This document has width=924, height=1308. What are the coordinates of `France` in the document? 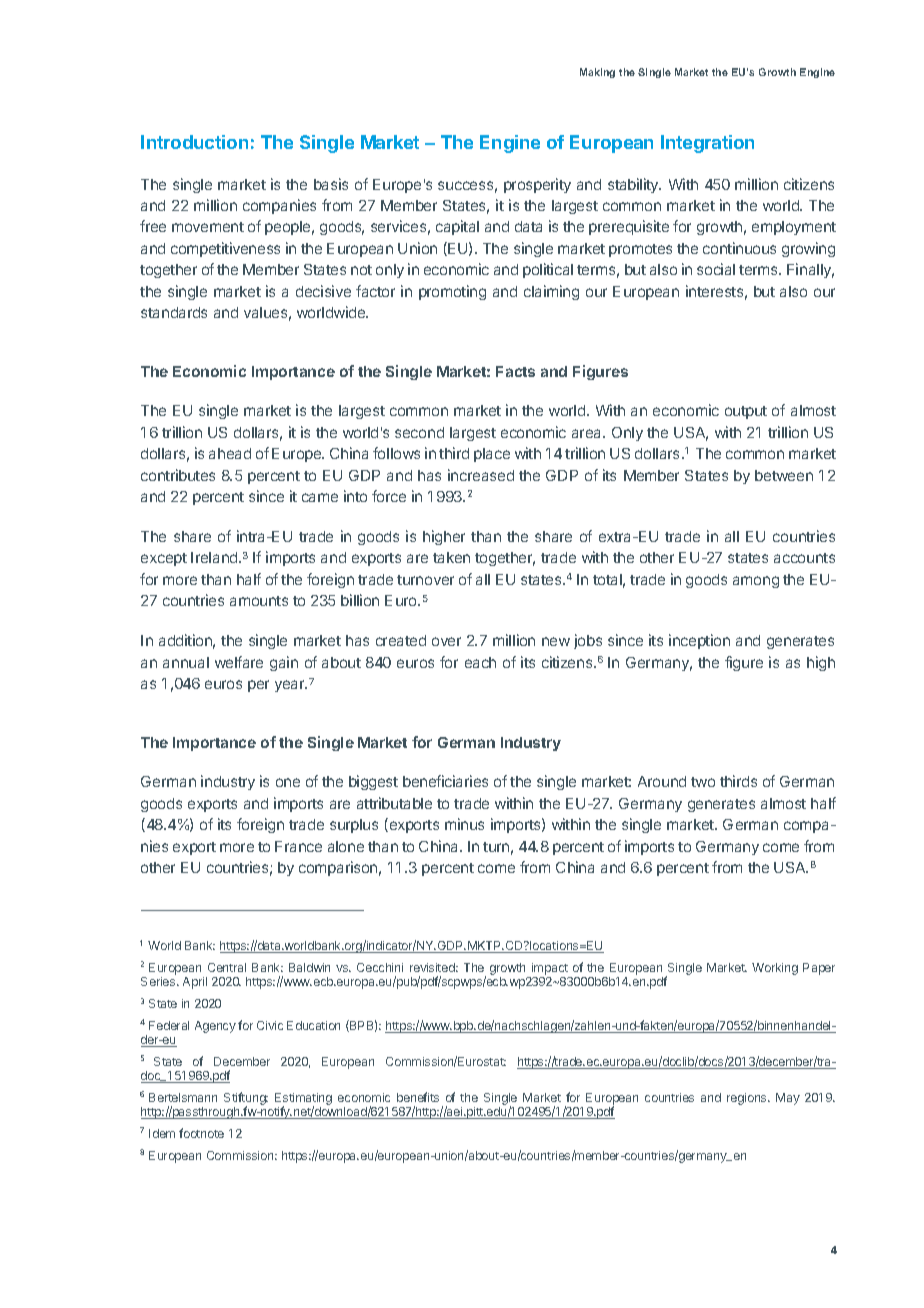 It's located at (298, 846).
